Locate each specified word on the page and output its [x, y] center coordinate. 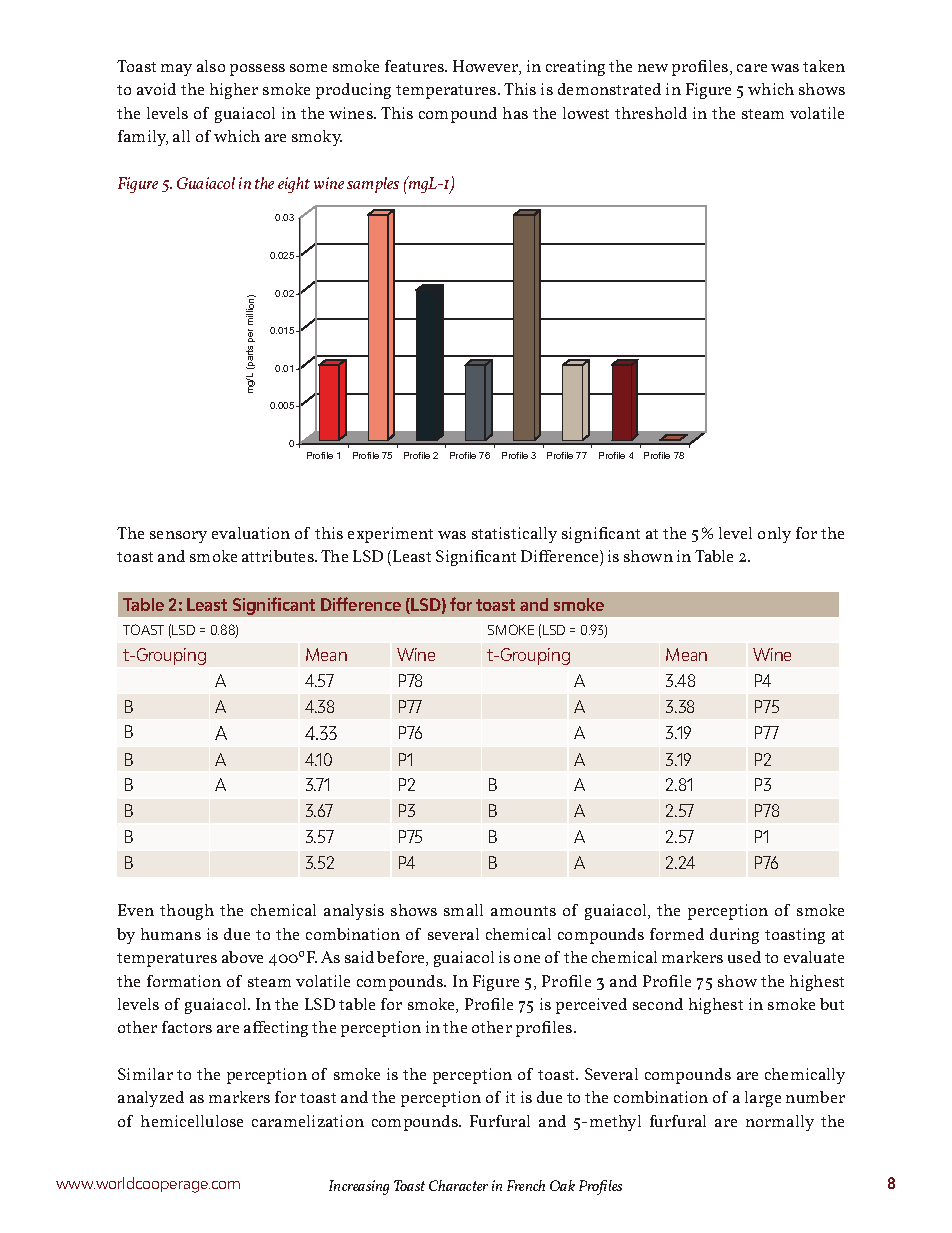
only [774, 535]
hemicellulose [192, 1121]
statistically [514, 535]
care [752, 68]
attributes [279, 556]
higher [234, 91]
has [515, 113]
